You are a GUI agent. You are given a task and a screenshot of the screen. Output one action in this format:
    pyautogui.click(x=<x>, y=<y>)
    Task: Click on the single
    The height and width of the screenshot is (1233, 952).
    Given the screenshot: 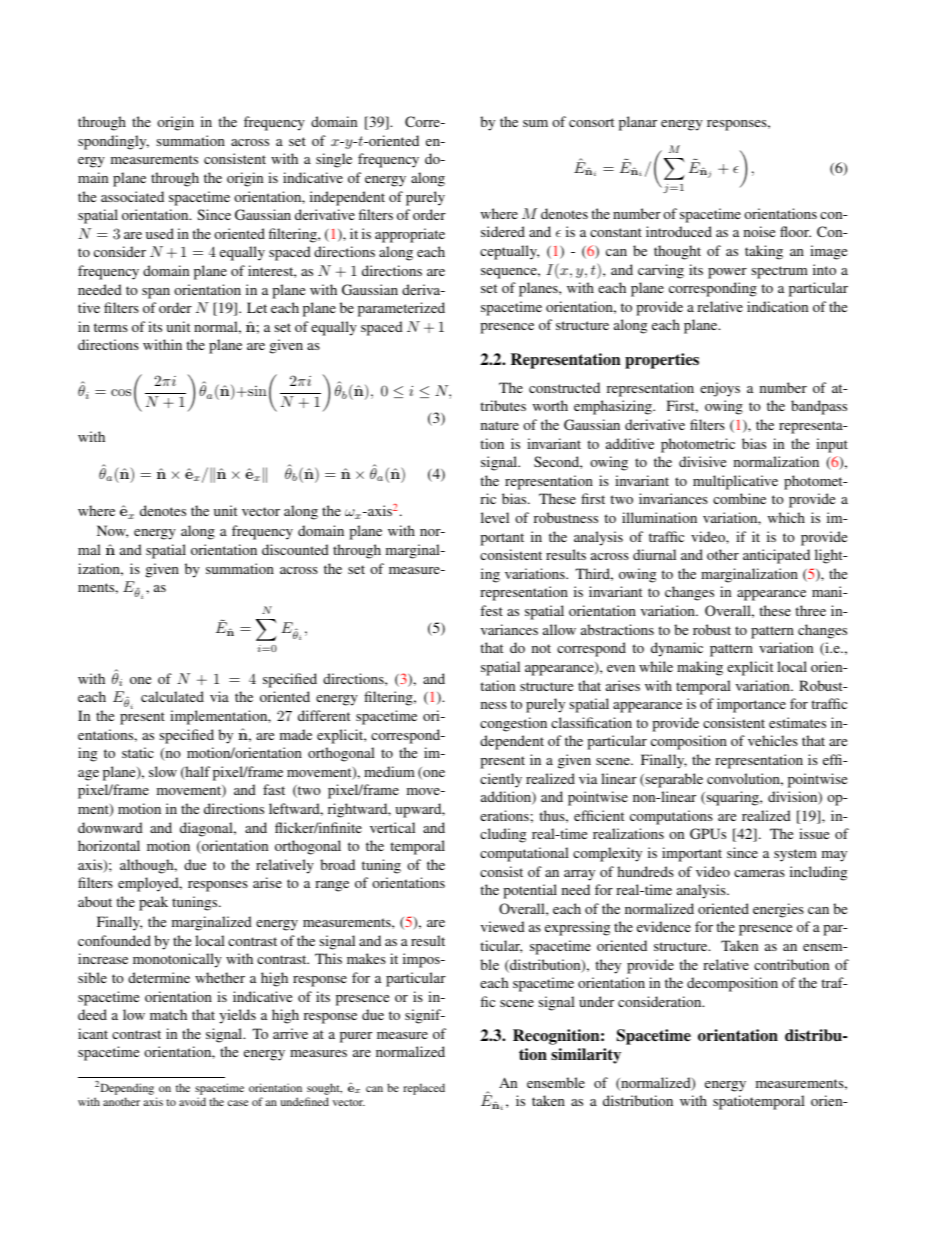 What is the action you would take?
    pyautogui.click(x=334, y=160)
